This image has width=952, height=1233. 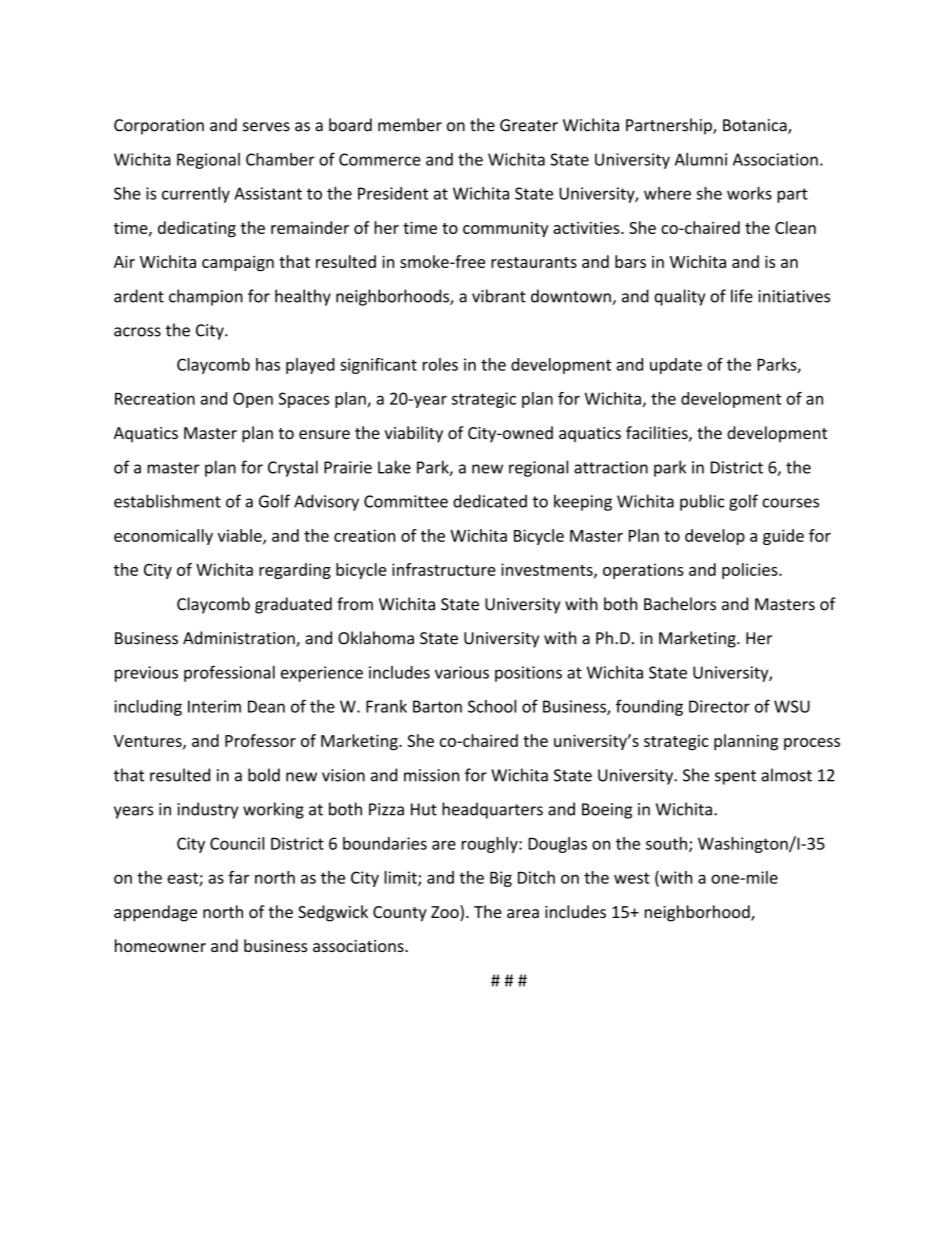 What do you see at coordinates (632, 878) in the image?
I see `west` at bounding box center [632, 878].
